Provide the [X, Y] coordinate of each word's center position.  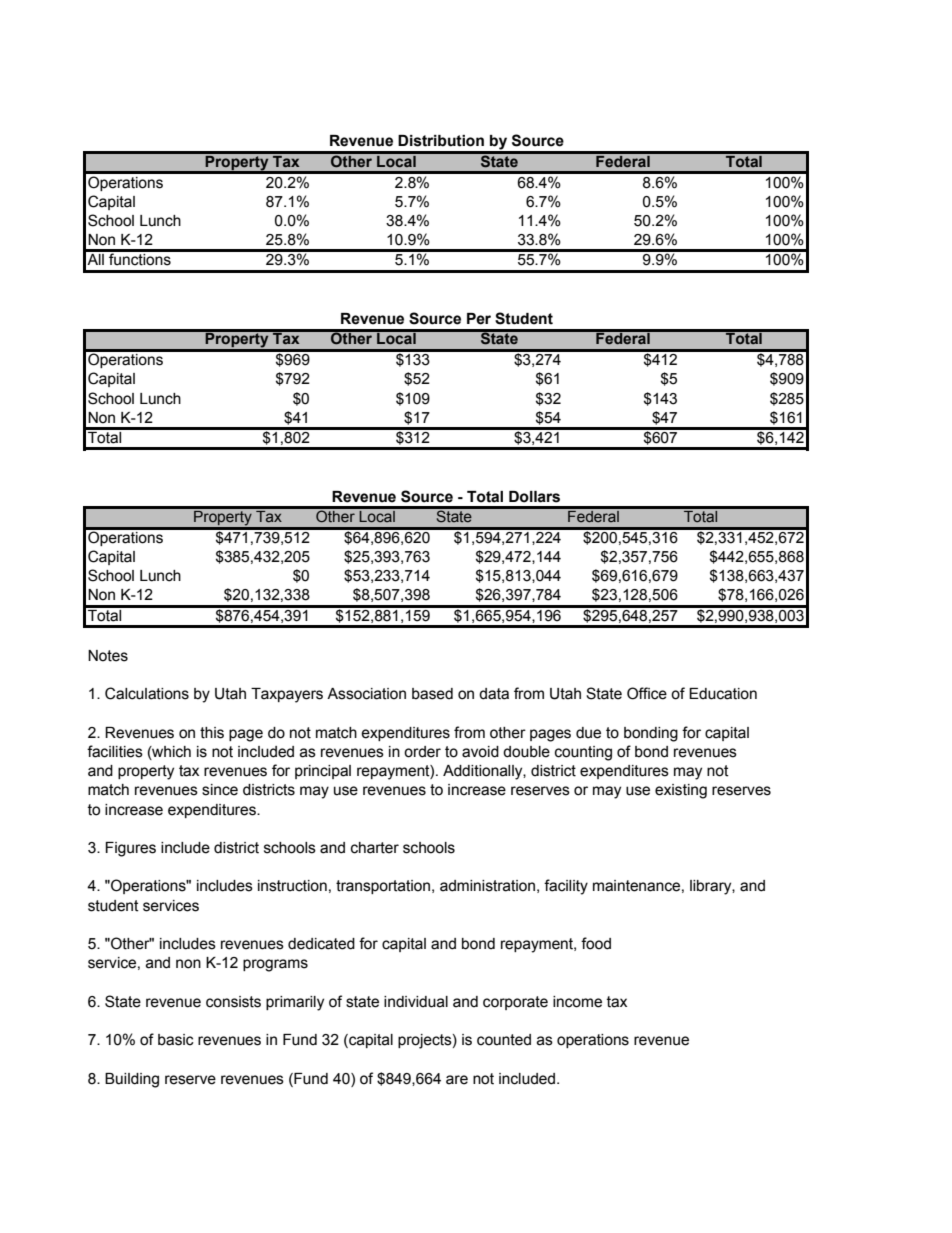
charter [375, 848]
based [432, 694]
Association [366, 694]
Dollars [534, 497]
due [588, 733]
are [457, 1080]
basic [176, 1040]
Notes [108, 656]
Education [723, 694]
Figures [130, 849]
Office [647, 693]
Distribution [441, 141]
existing [681, 791]
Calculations [147, 693]
